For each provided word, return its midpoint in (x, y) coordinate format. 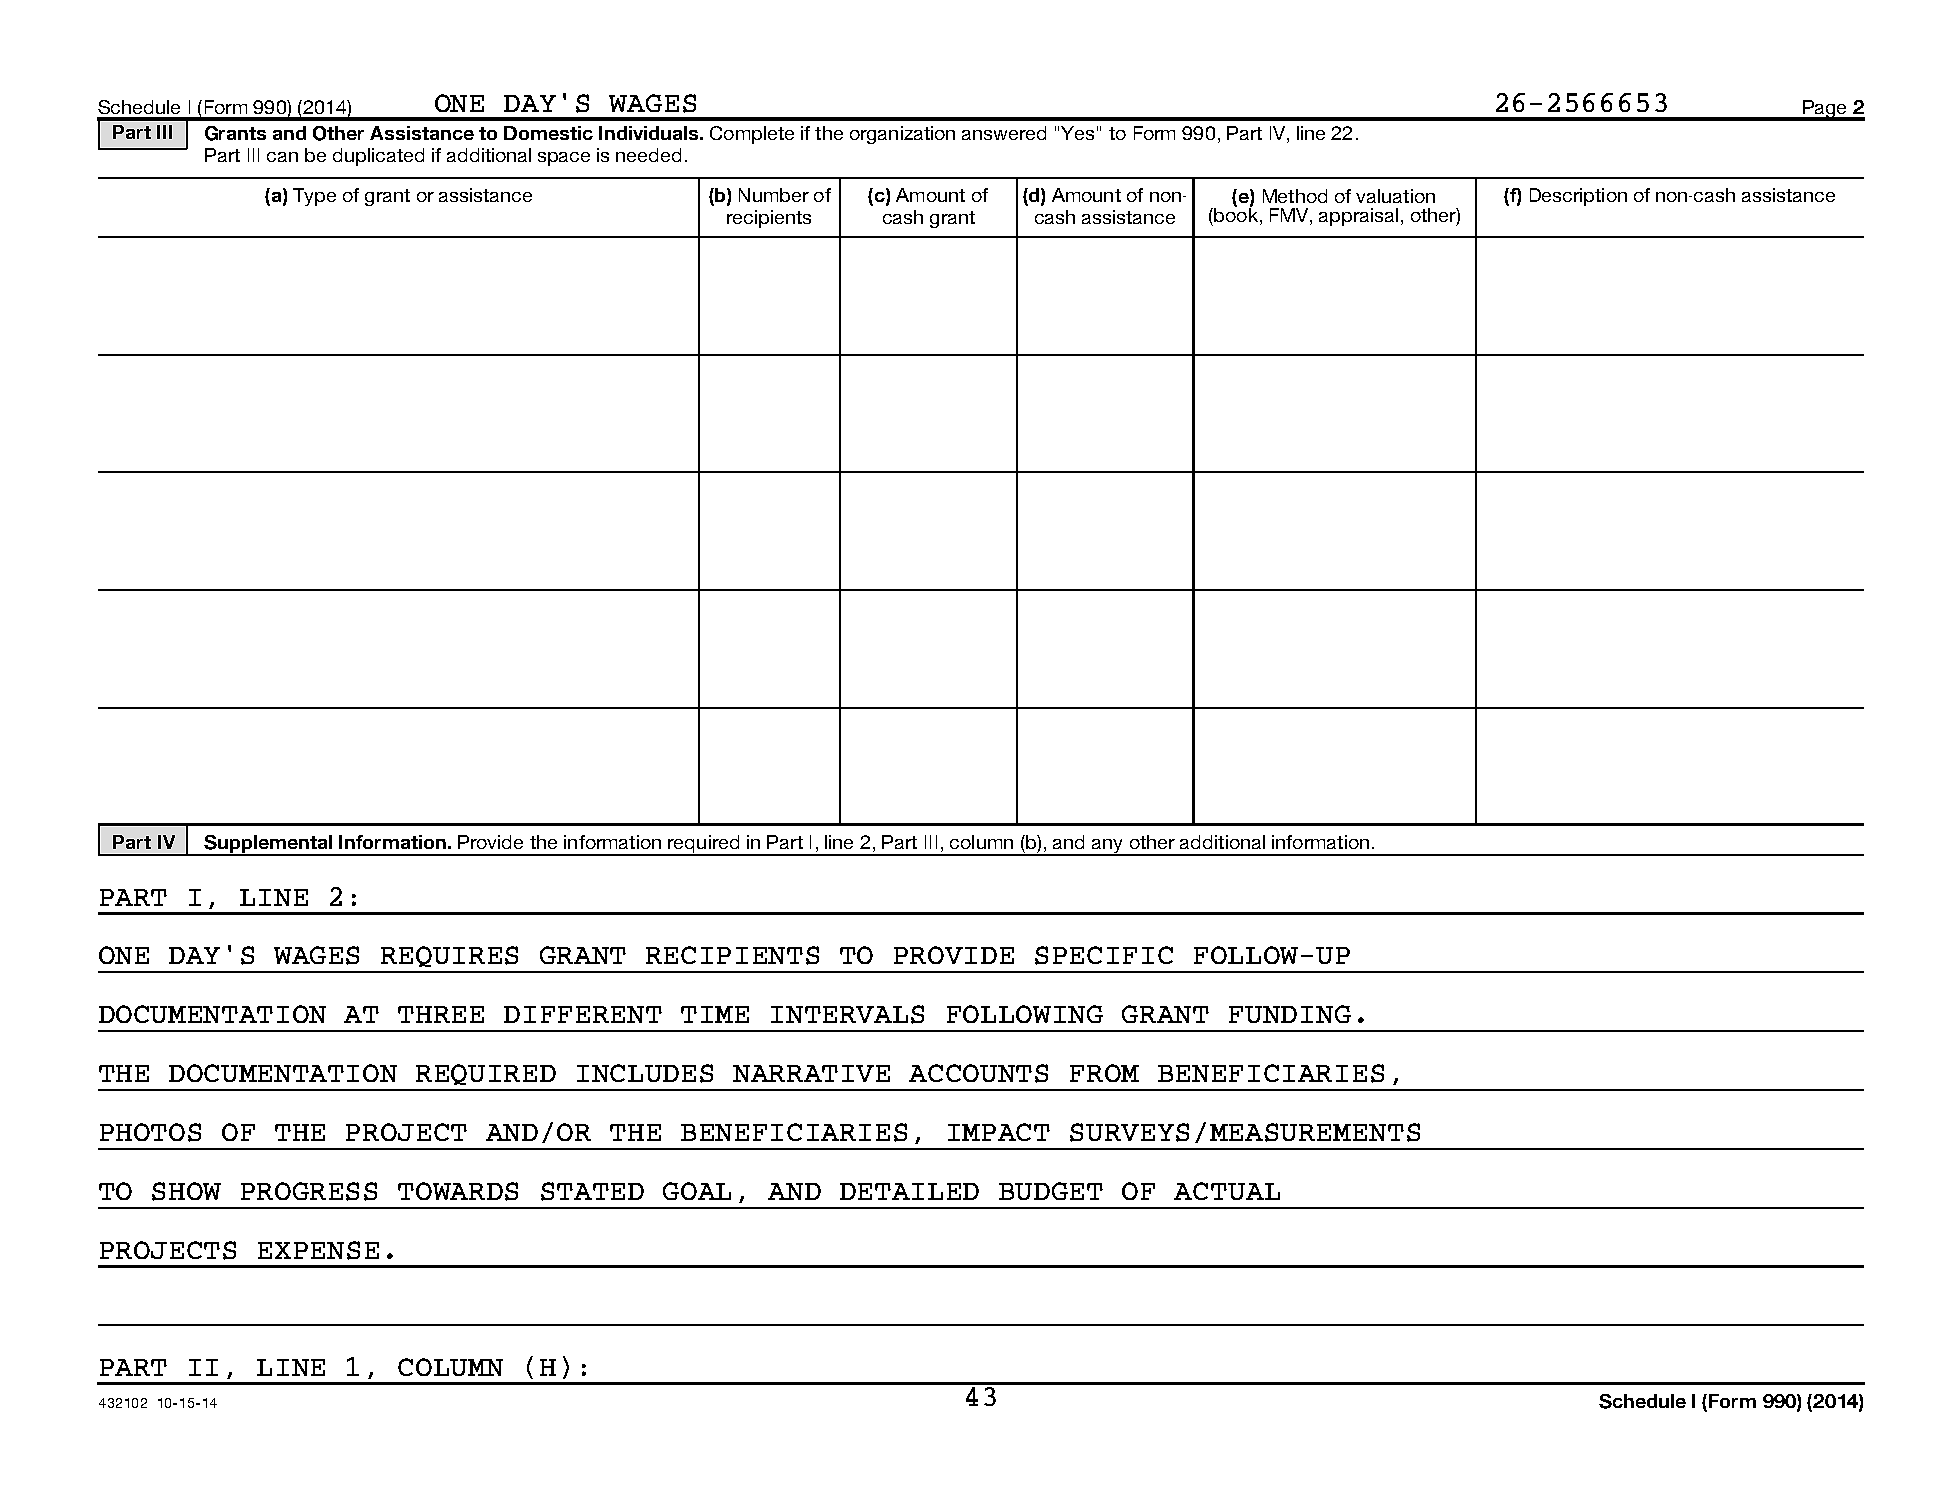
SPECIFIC (1104, 955)
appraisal (1358, 217)
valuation (1395, 196)
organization (902, 135)
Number (774, 195)
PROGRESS (309, 1191)
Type (314, 197)
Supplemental (268, 845)
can (282, 157)
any (1107, 847)
